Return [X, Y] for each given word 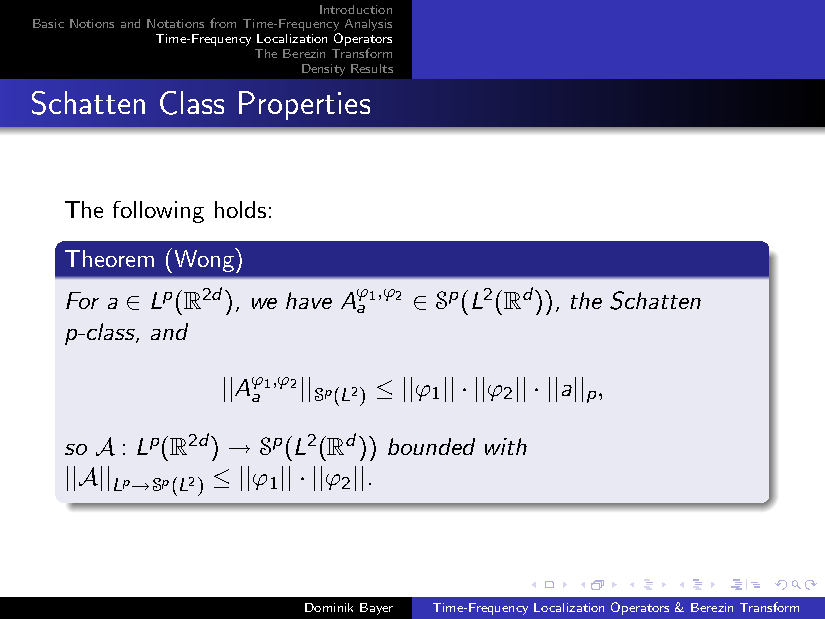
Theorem [109, 258]
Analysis [368, 25]
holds [240, 209]
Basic [48, 23]
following [158, 212]
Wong [205, 260]
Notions [92, 23]
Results [372, 68]
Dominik [329, 607]
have [309, 300]
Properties [304, 105]
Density [323, 70]
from [223, 23]
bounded [431, 446]
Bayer [376, 609]
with [506, 446]
